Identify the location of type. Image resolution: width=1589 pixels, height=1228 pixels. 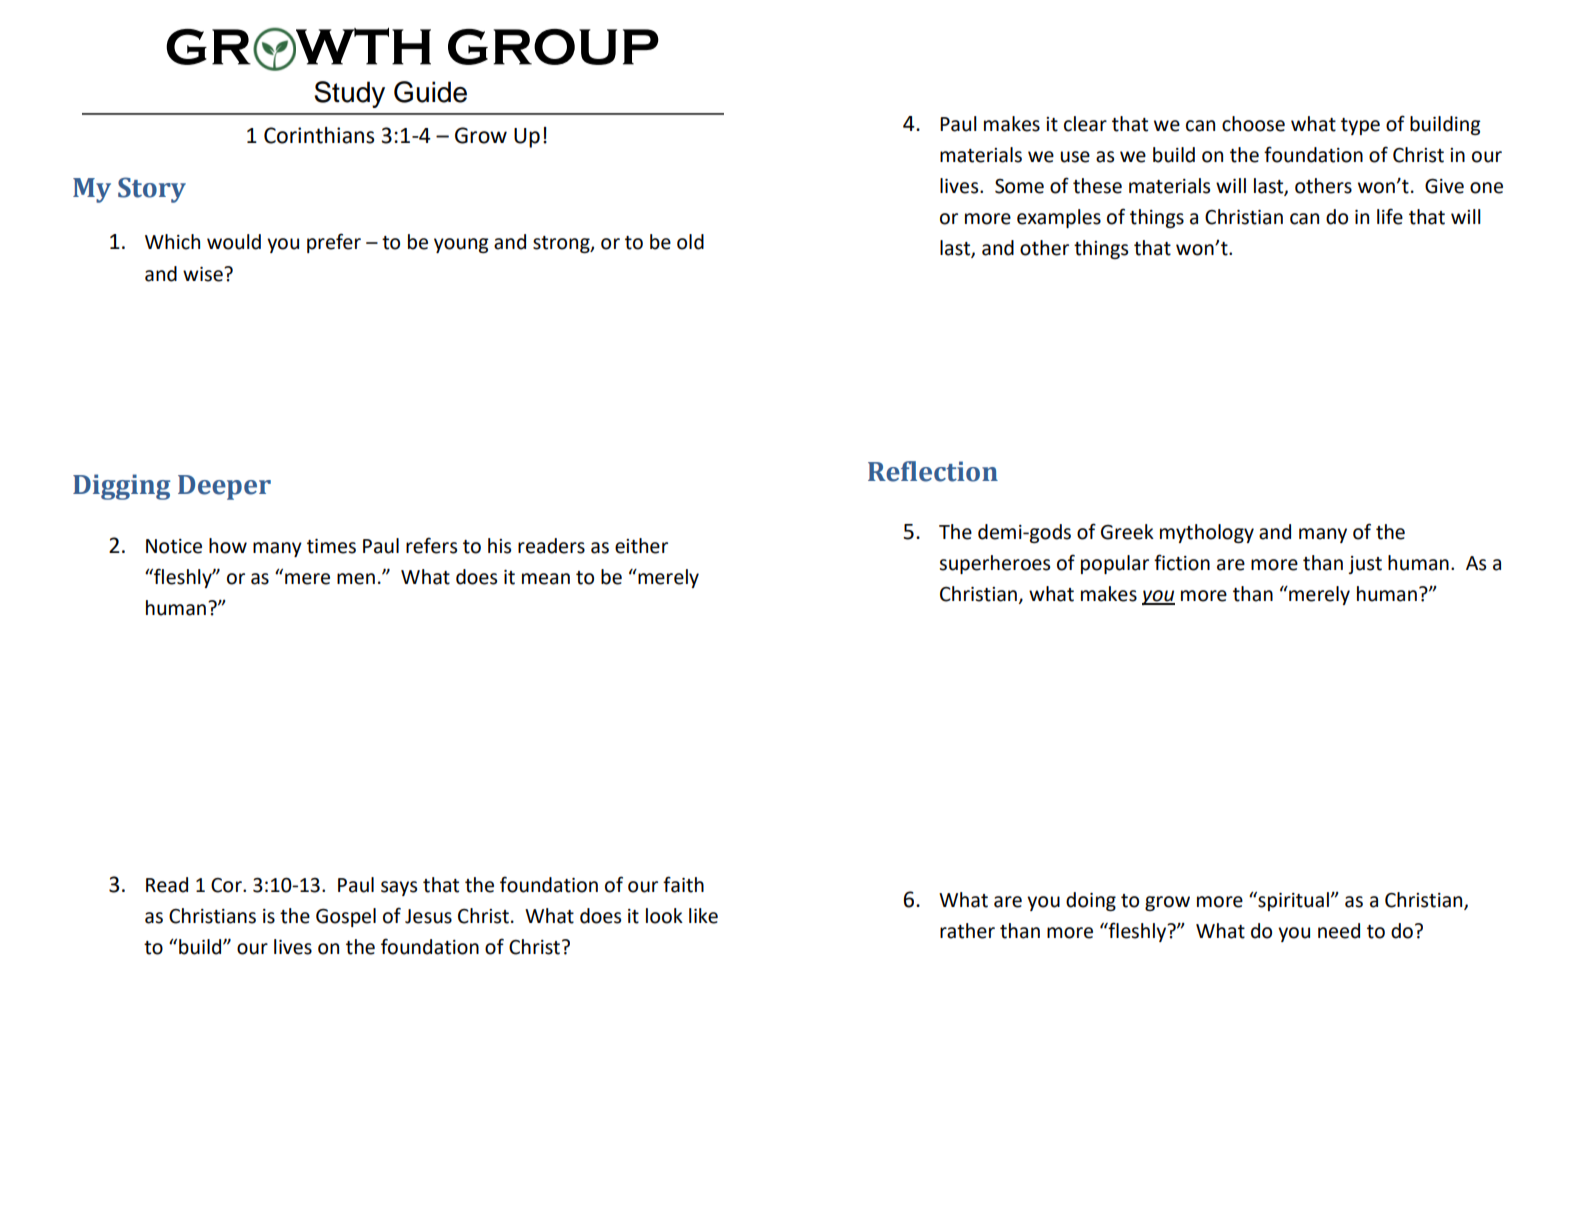
(1360, 126).
